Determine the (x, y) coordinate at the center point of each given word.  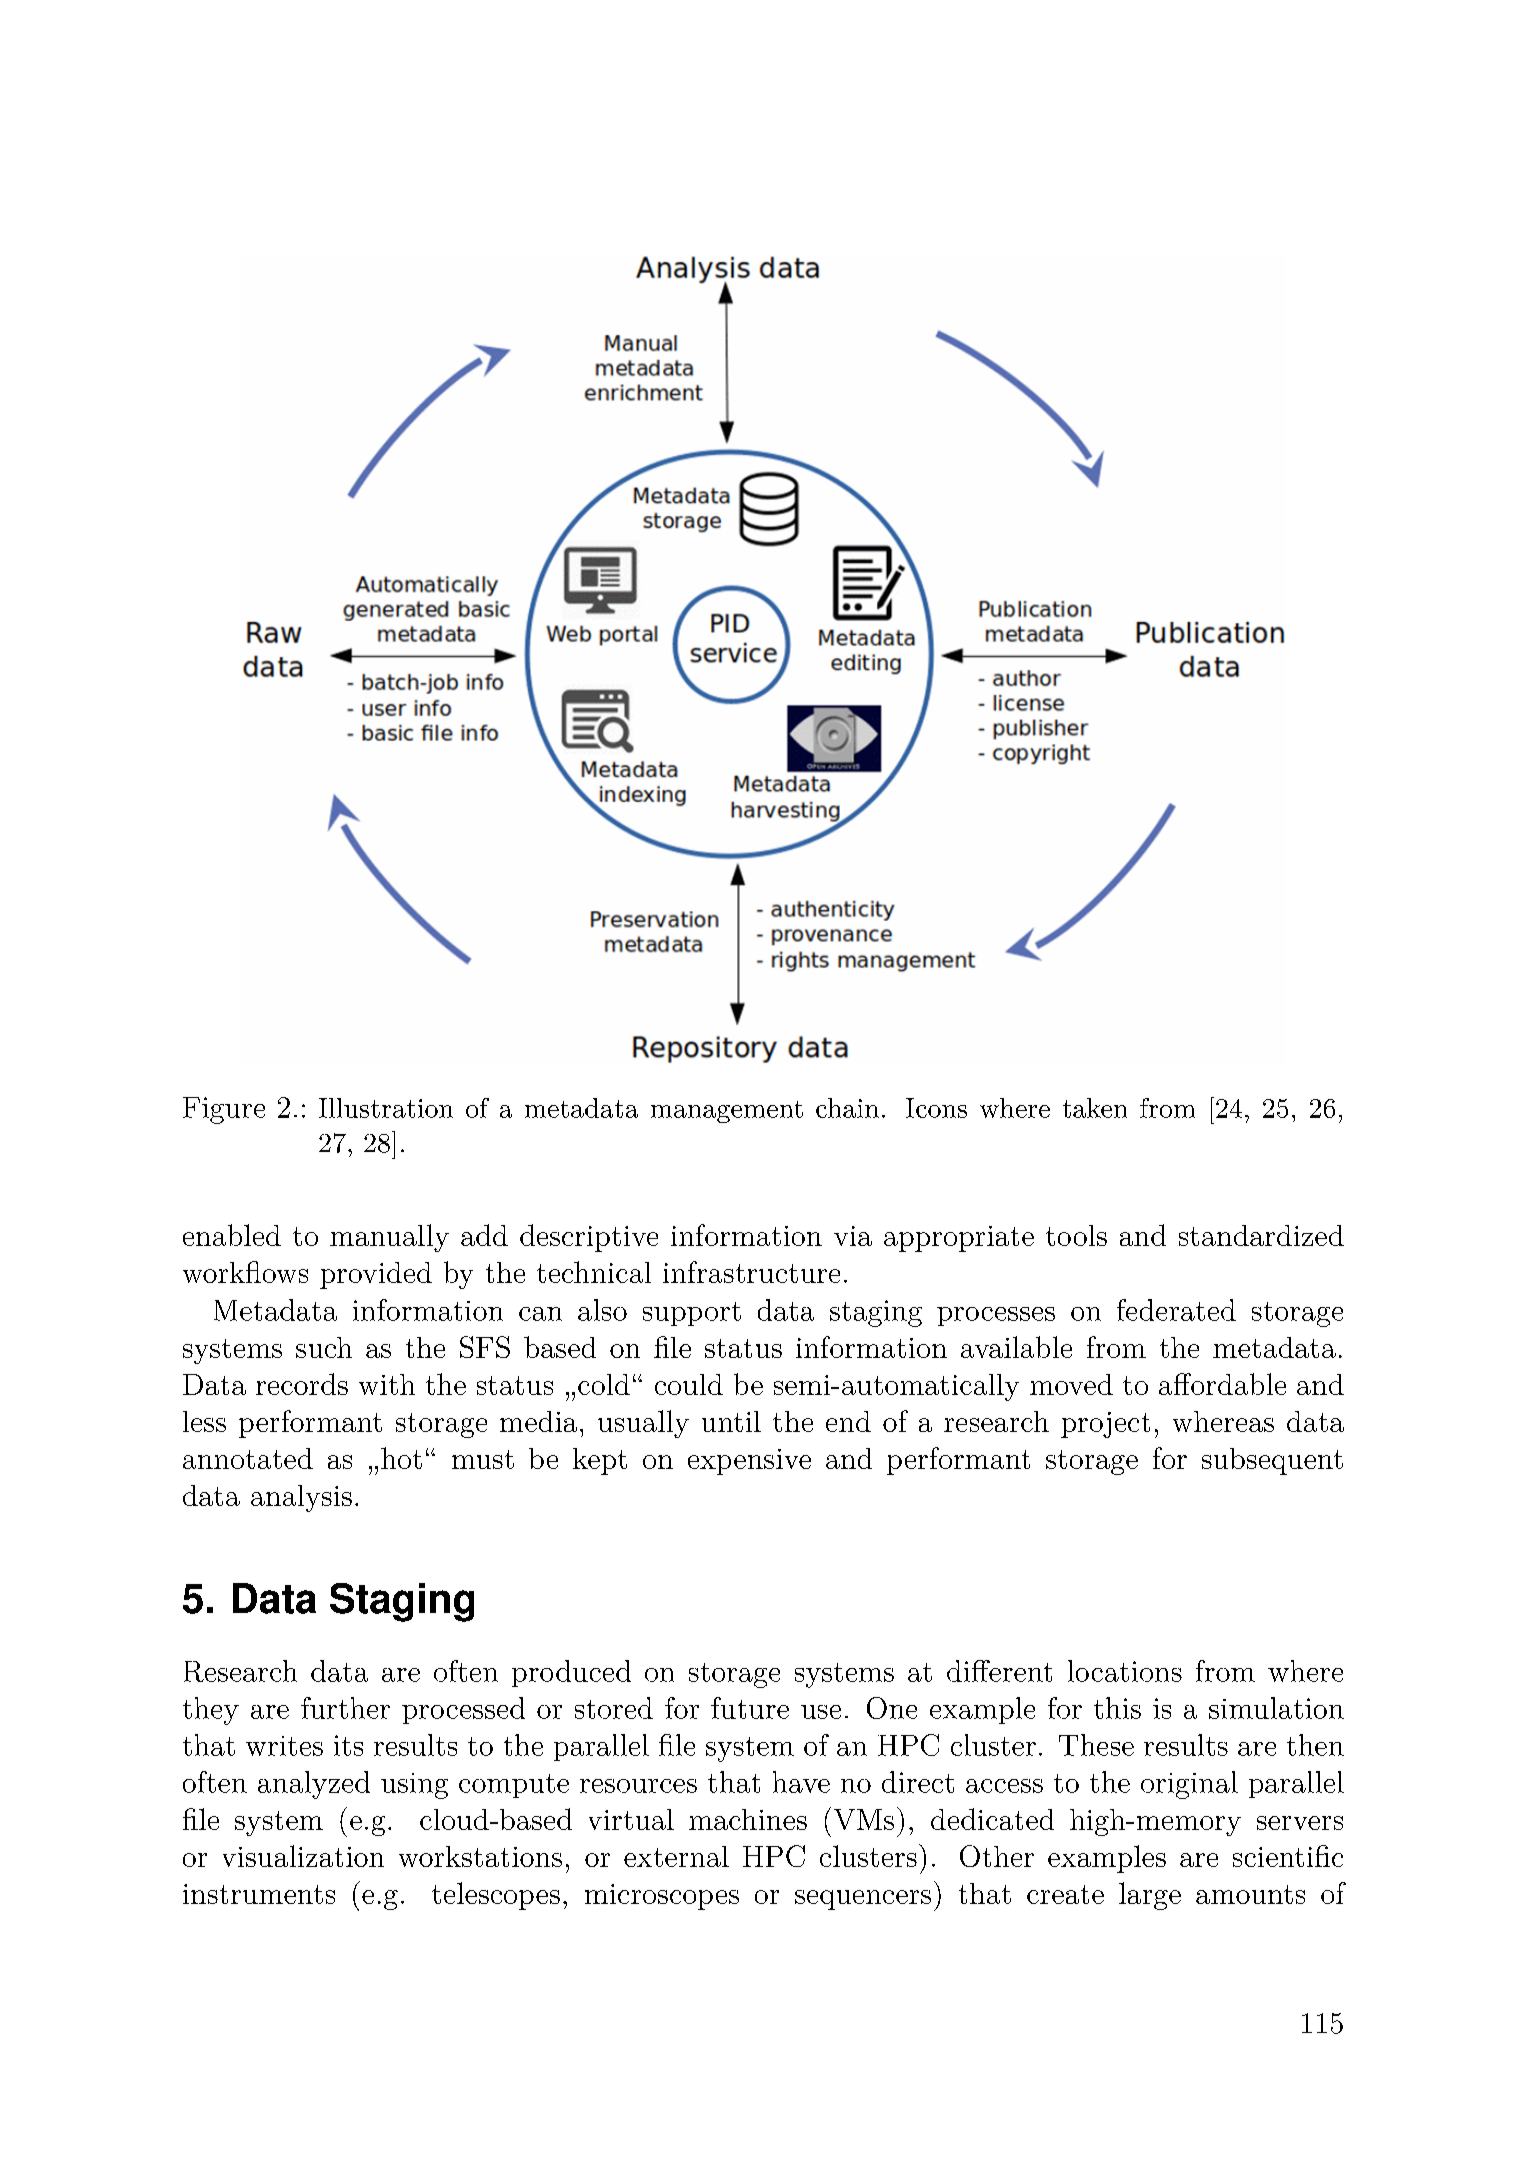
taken (1095, 1108)
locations (1125, 1671)
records (302, 1384)
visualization (303, 1856)
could (689, 1384)
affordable (1222, 1384)
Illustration (386, 1108)
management (727, 1112)
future (750, 1708)
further (345, 1708)
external (676, 1856)
